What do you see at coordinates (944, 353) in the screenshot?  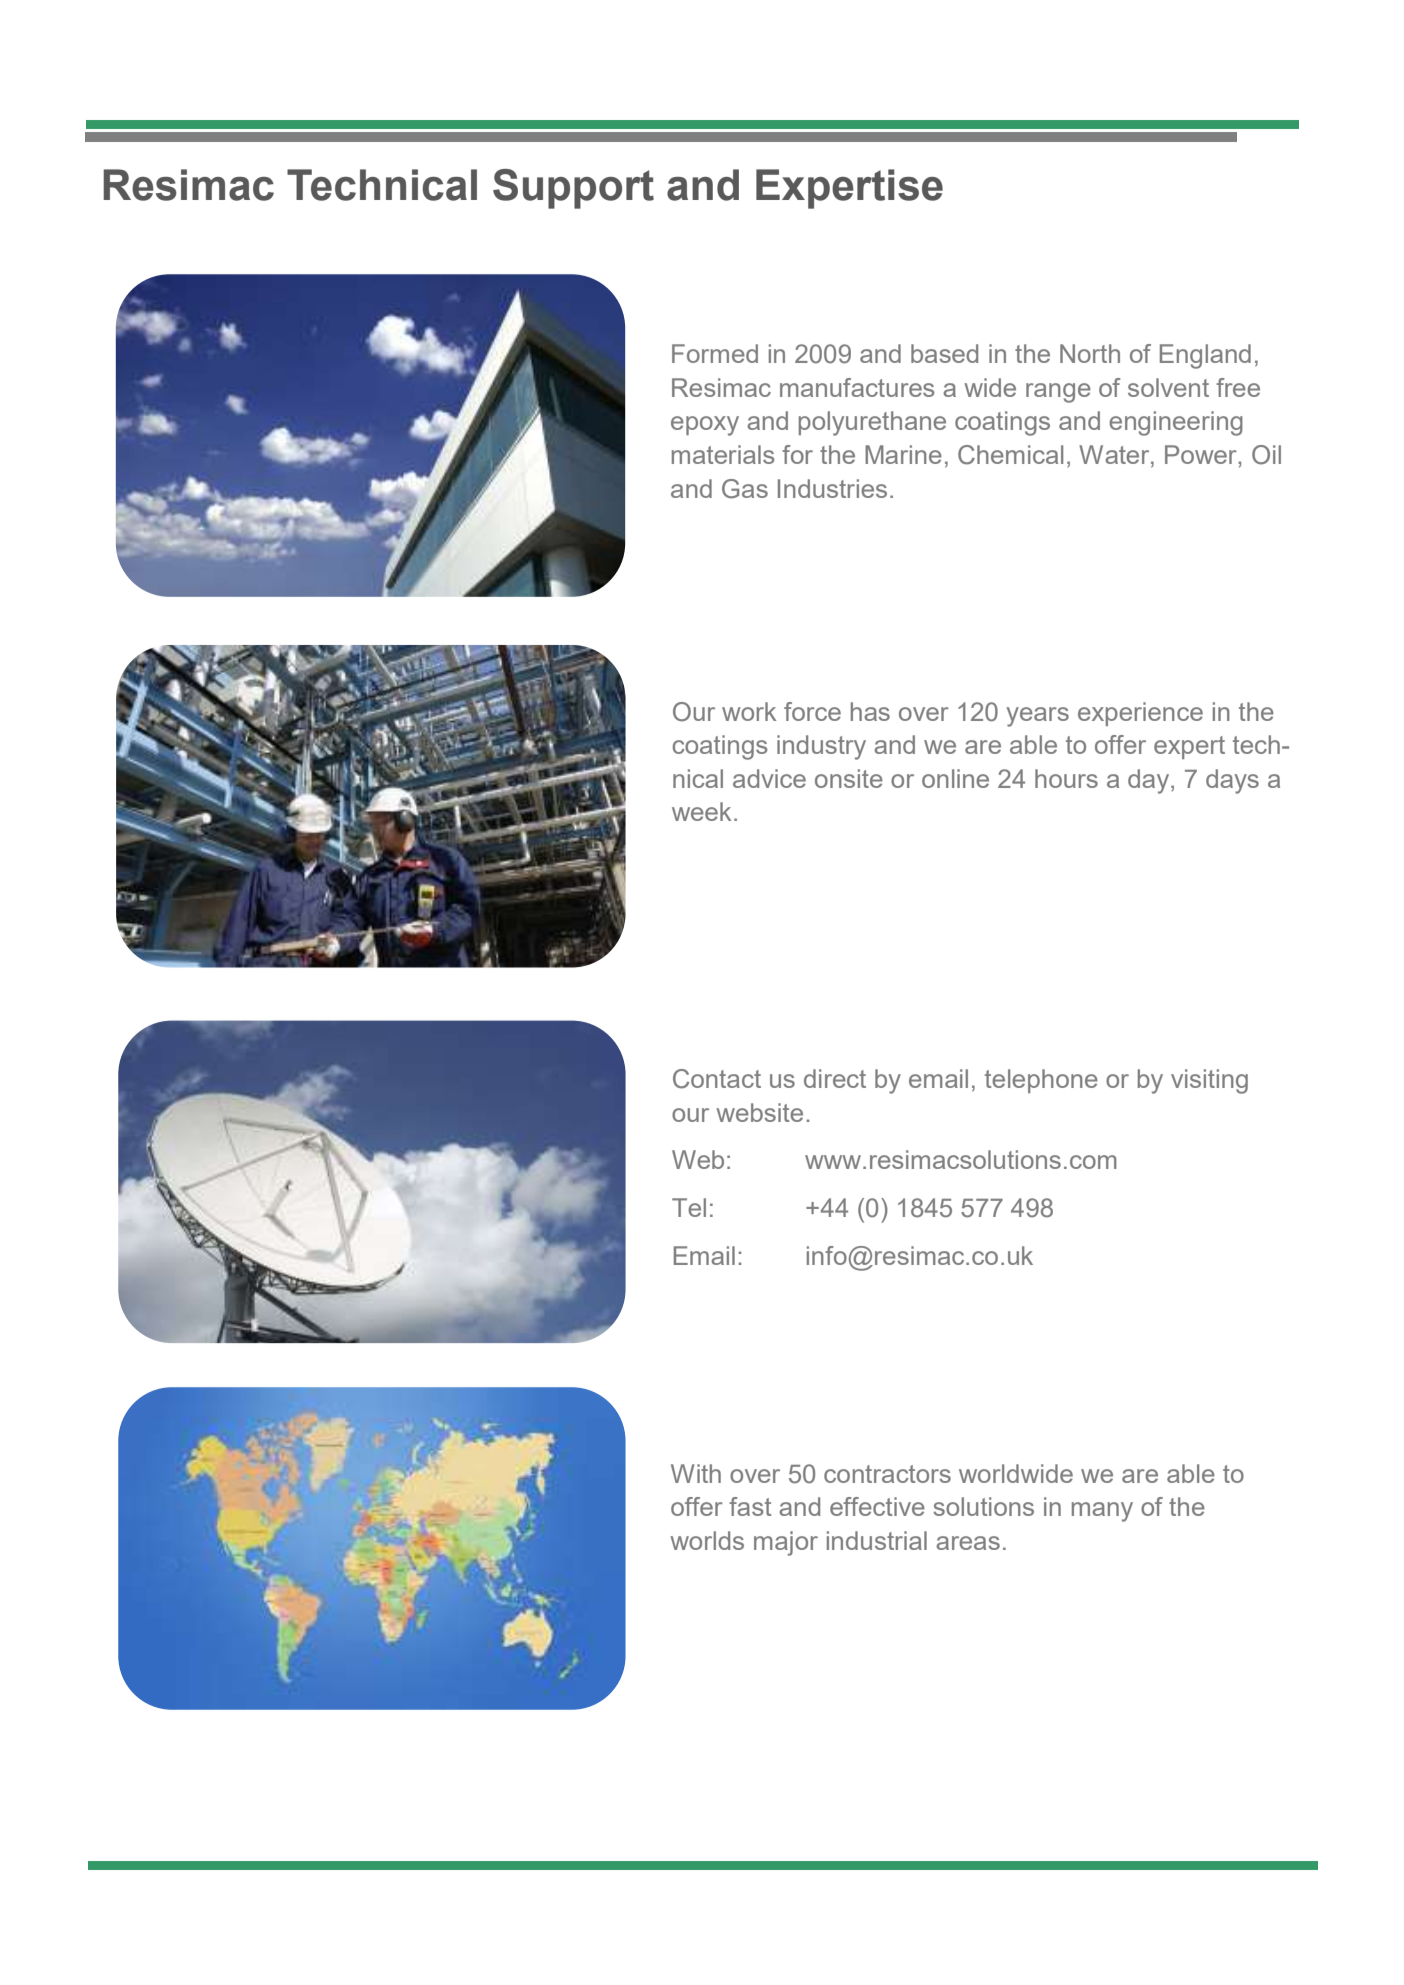 I see `based` at bounding box center [944, 353].
